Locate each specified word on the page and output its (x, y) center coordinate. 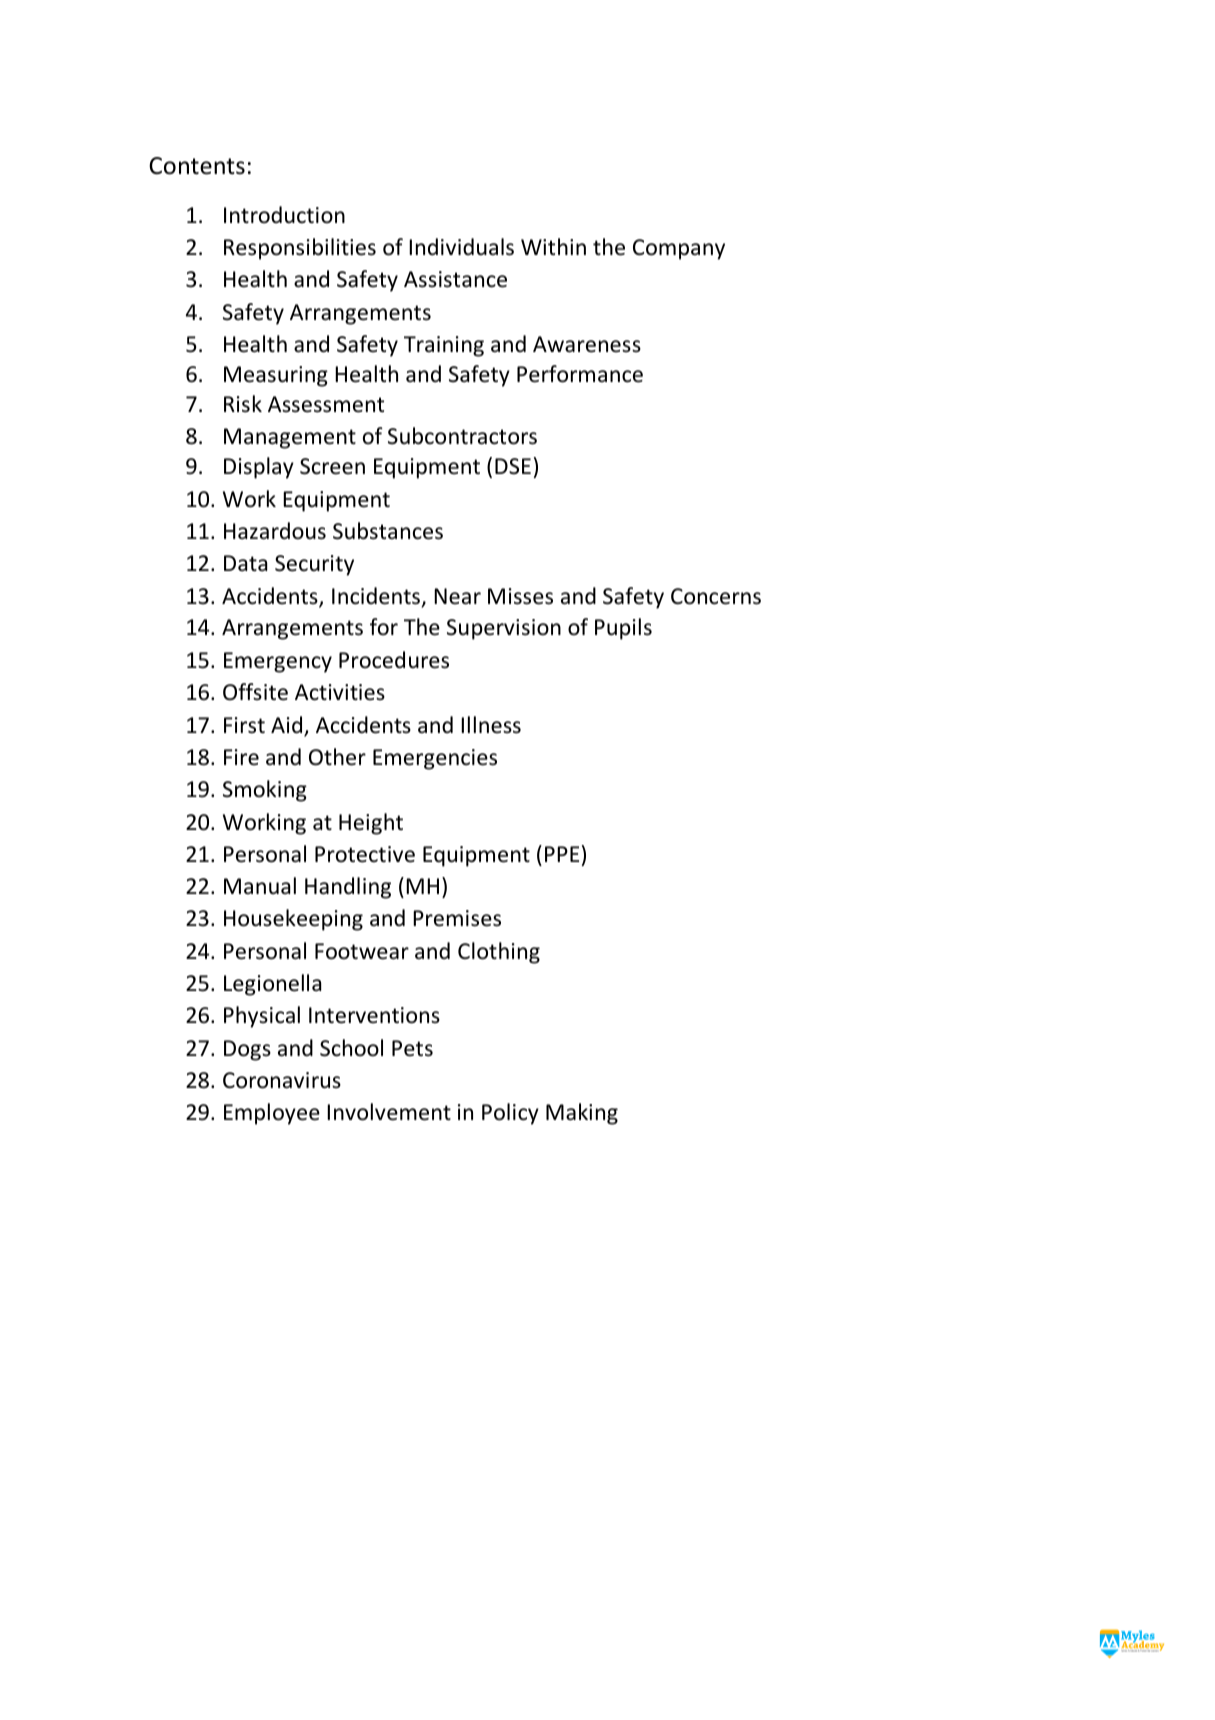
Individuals (461, 247)
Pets (412, 1048)
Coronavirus (282, 1080)
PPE (562, 854)
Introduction (284, 215)
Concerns (716, 596)
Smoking (265, 791)
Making (582, 1114)
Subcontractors (462, 436)
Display (259, 468)
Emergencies (435, 759)
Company (679, 249)
